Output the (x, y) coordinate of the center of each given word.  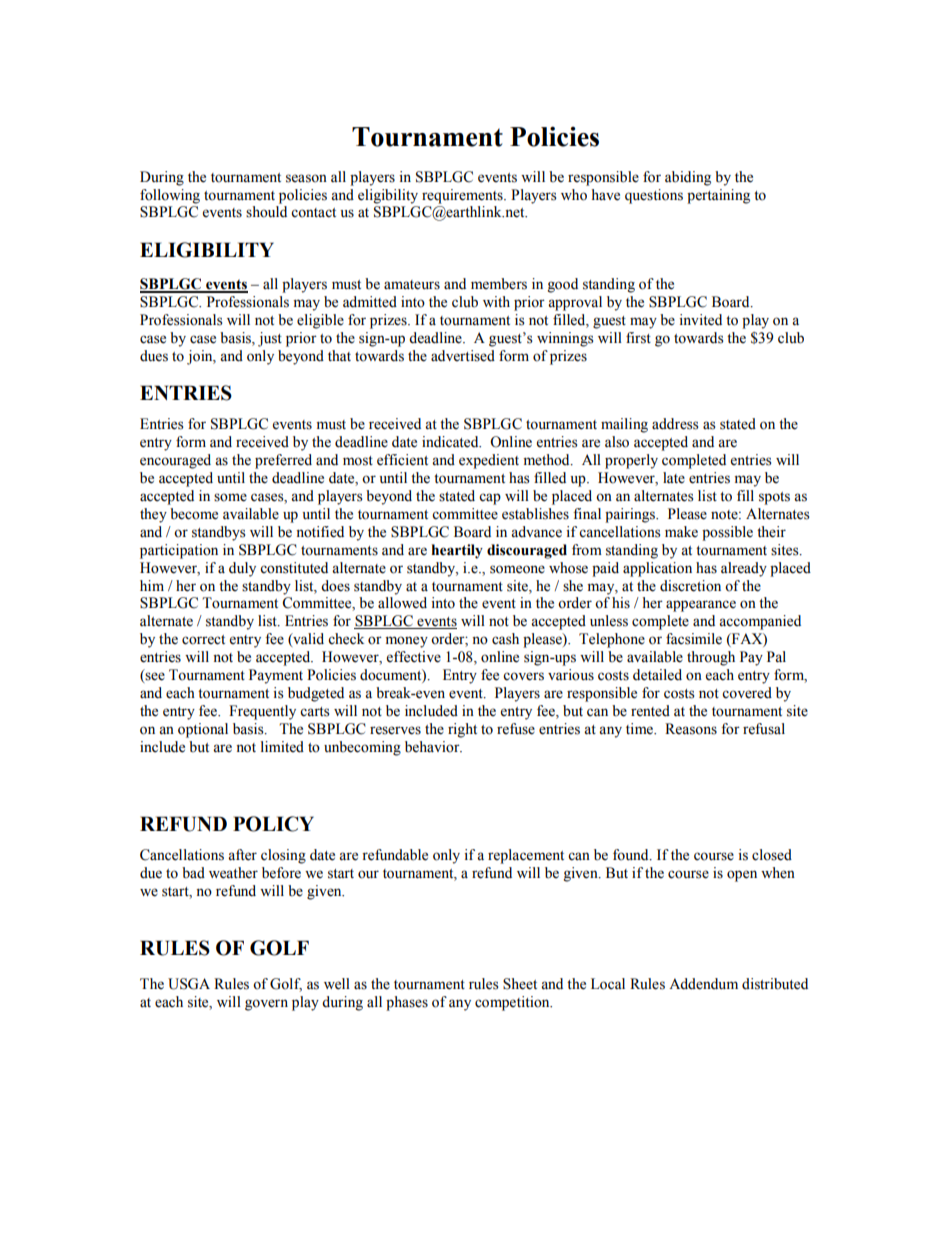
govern (266, 1005)
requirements (463, 196)
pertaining (718, 196)
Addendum (703, 984)
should (266, 212)
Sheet (520, 984)
